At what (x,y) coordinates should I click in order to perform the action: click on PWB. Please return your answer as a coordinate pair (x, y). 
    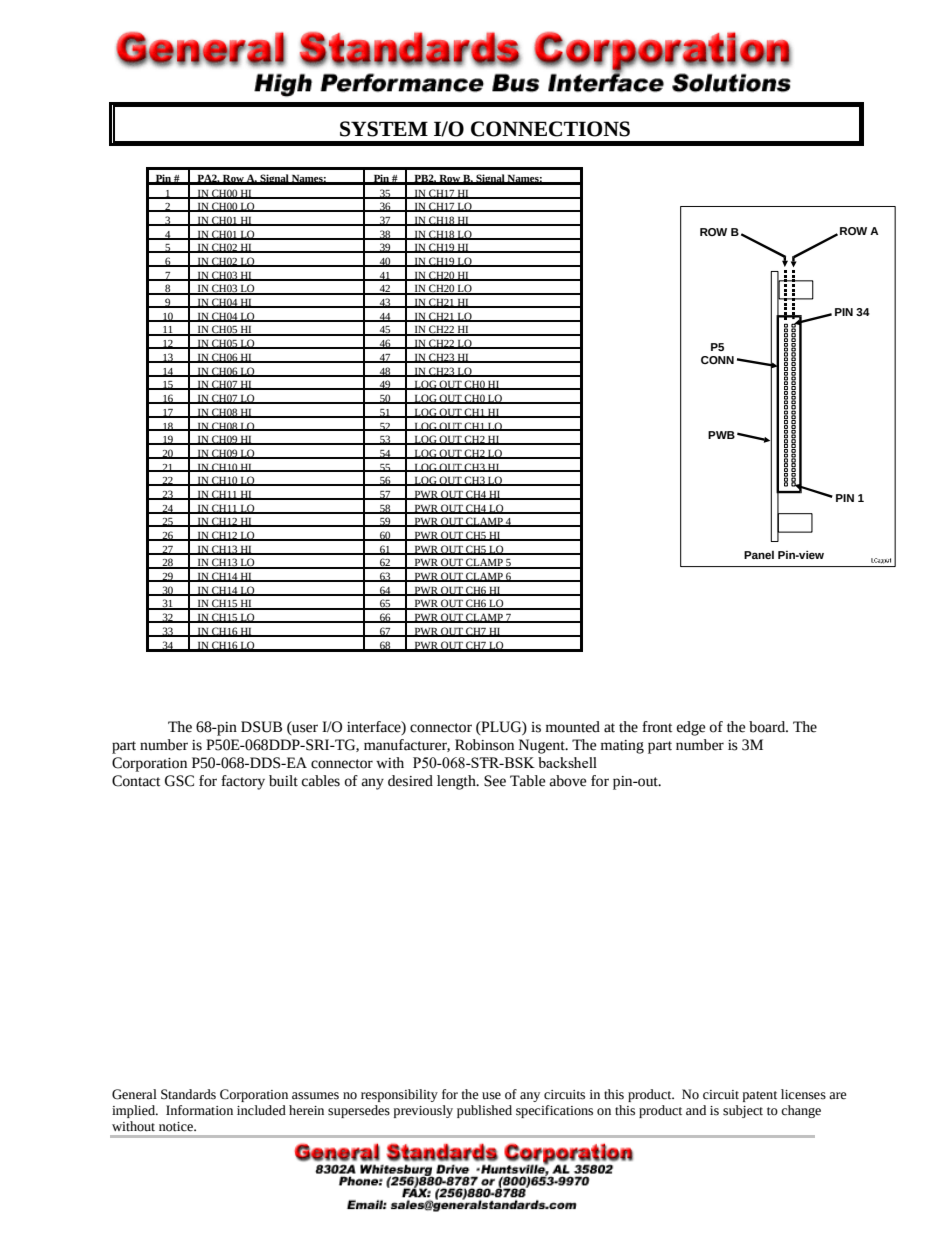
    Looking at the image, I should click on (721, 435).
